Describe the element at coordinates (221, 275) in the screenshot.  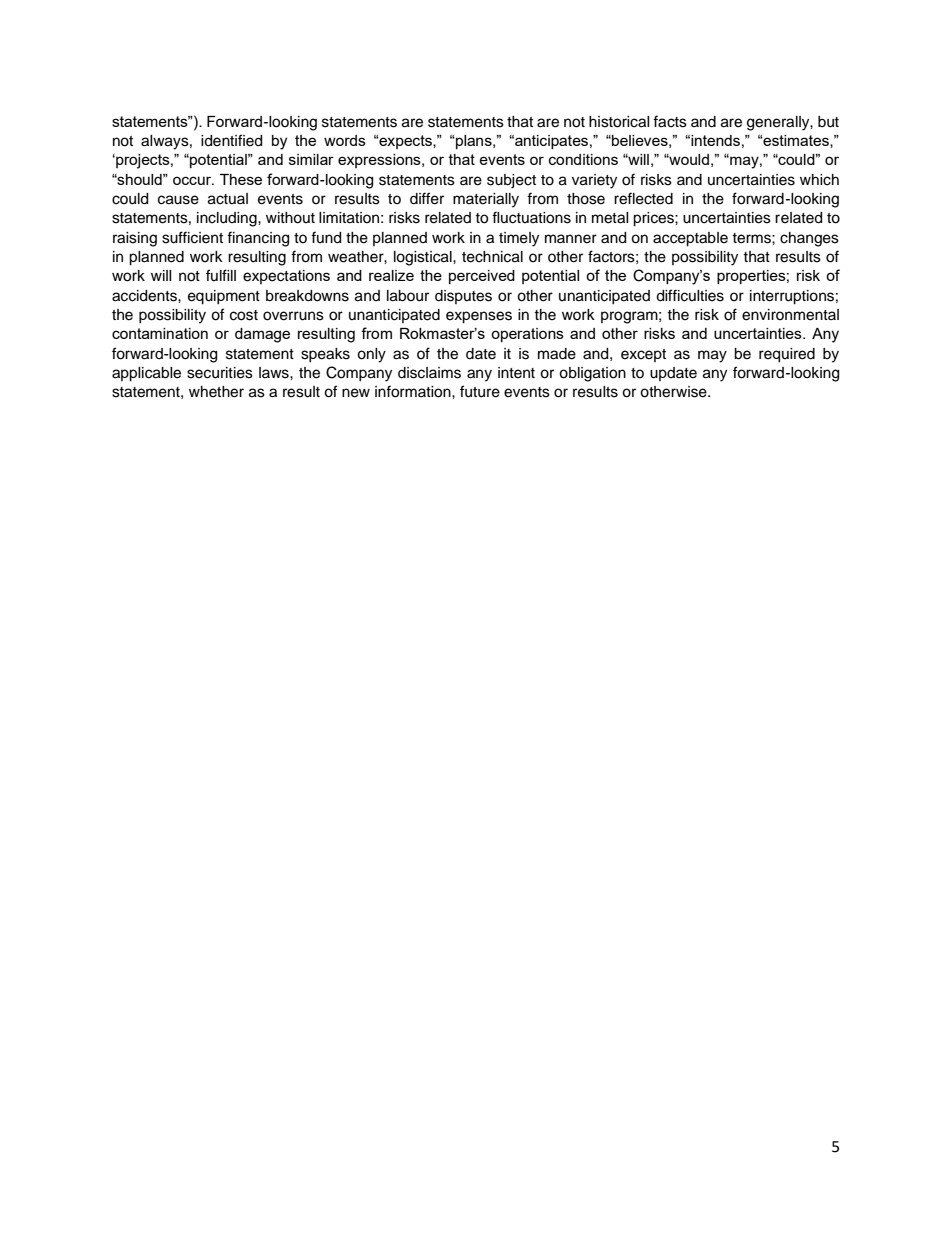
I see `fulfill` at that location.
